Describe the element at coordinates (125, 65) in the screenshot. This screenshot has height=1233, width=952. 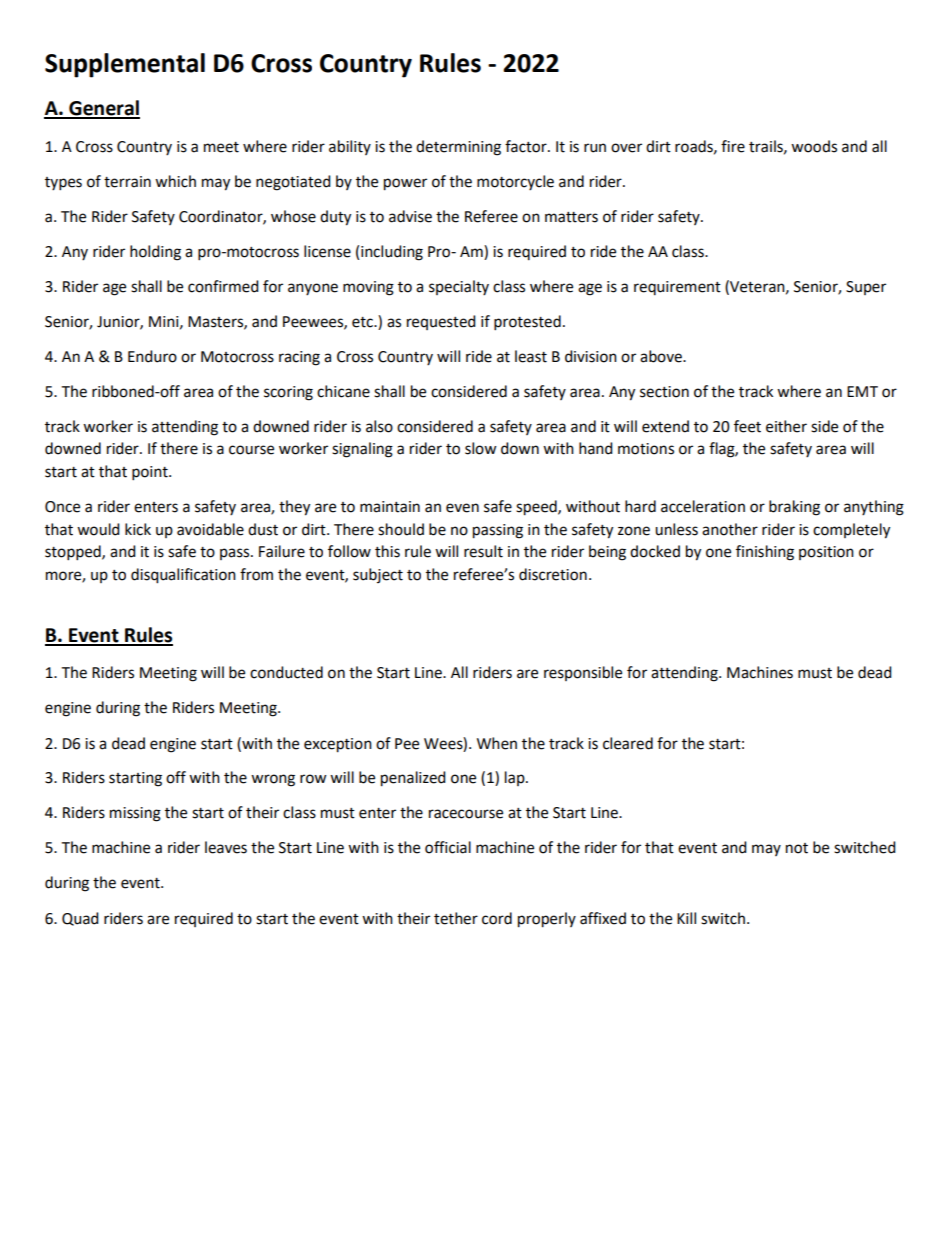
I see `Supplemental` at that location.
